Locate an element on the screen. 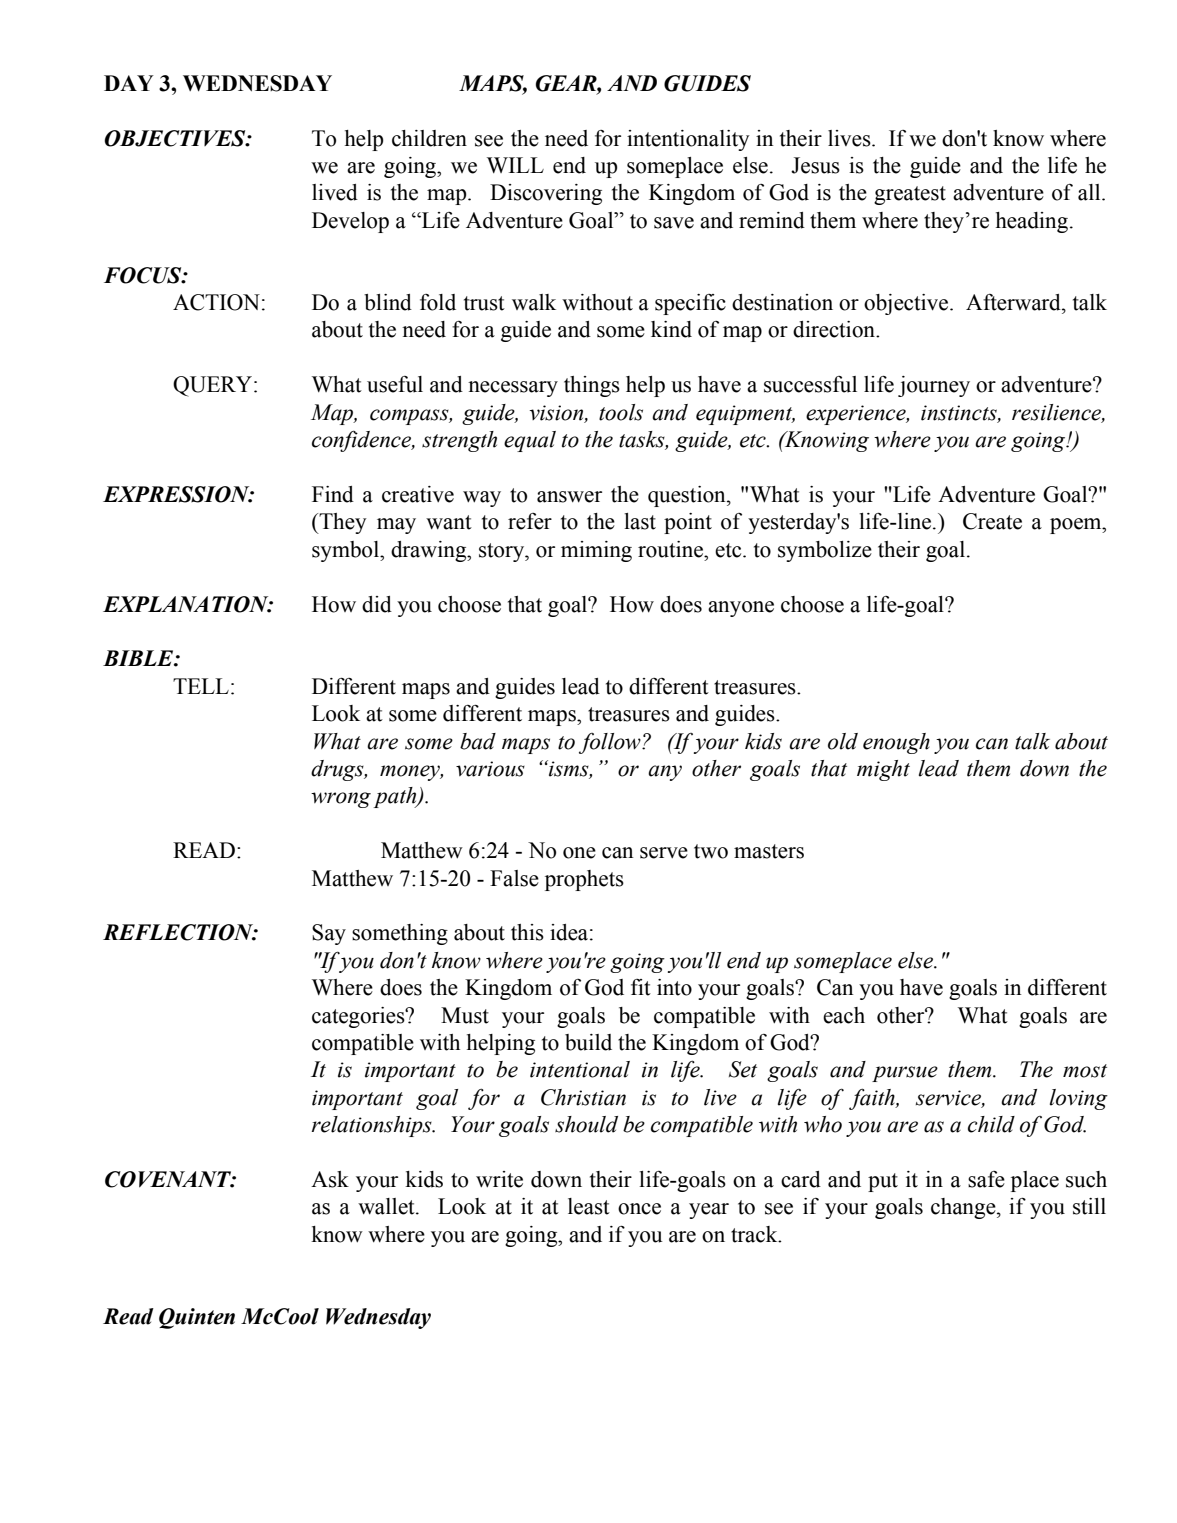 The height and width of the screenshot is (1523, 1177). did is located at coordinates (377, 604).
